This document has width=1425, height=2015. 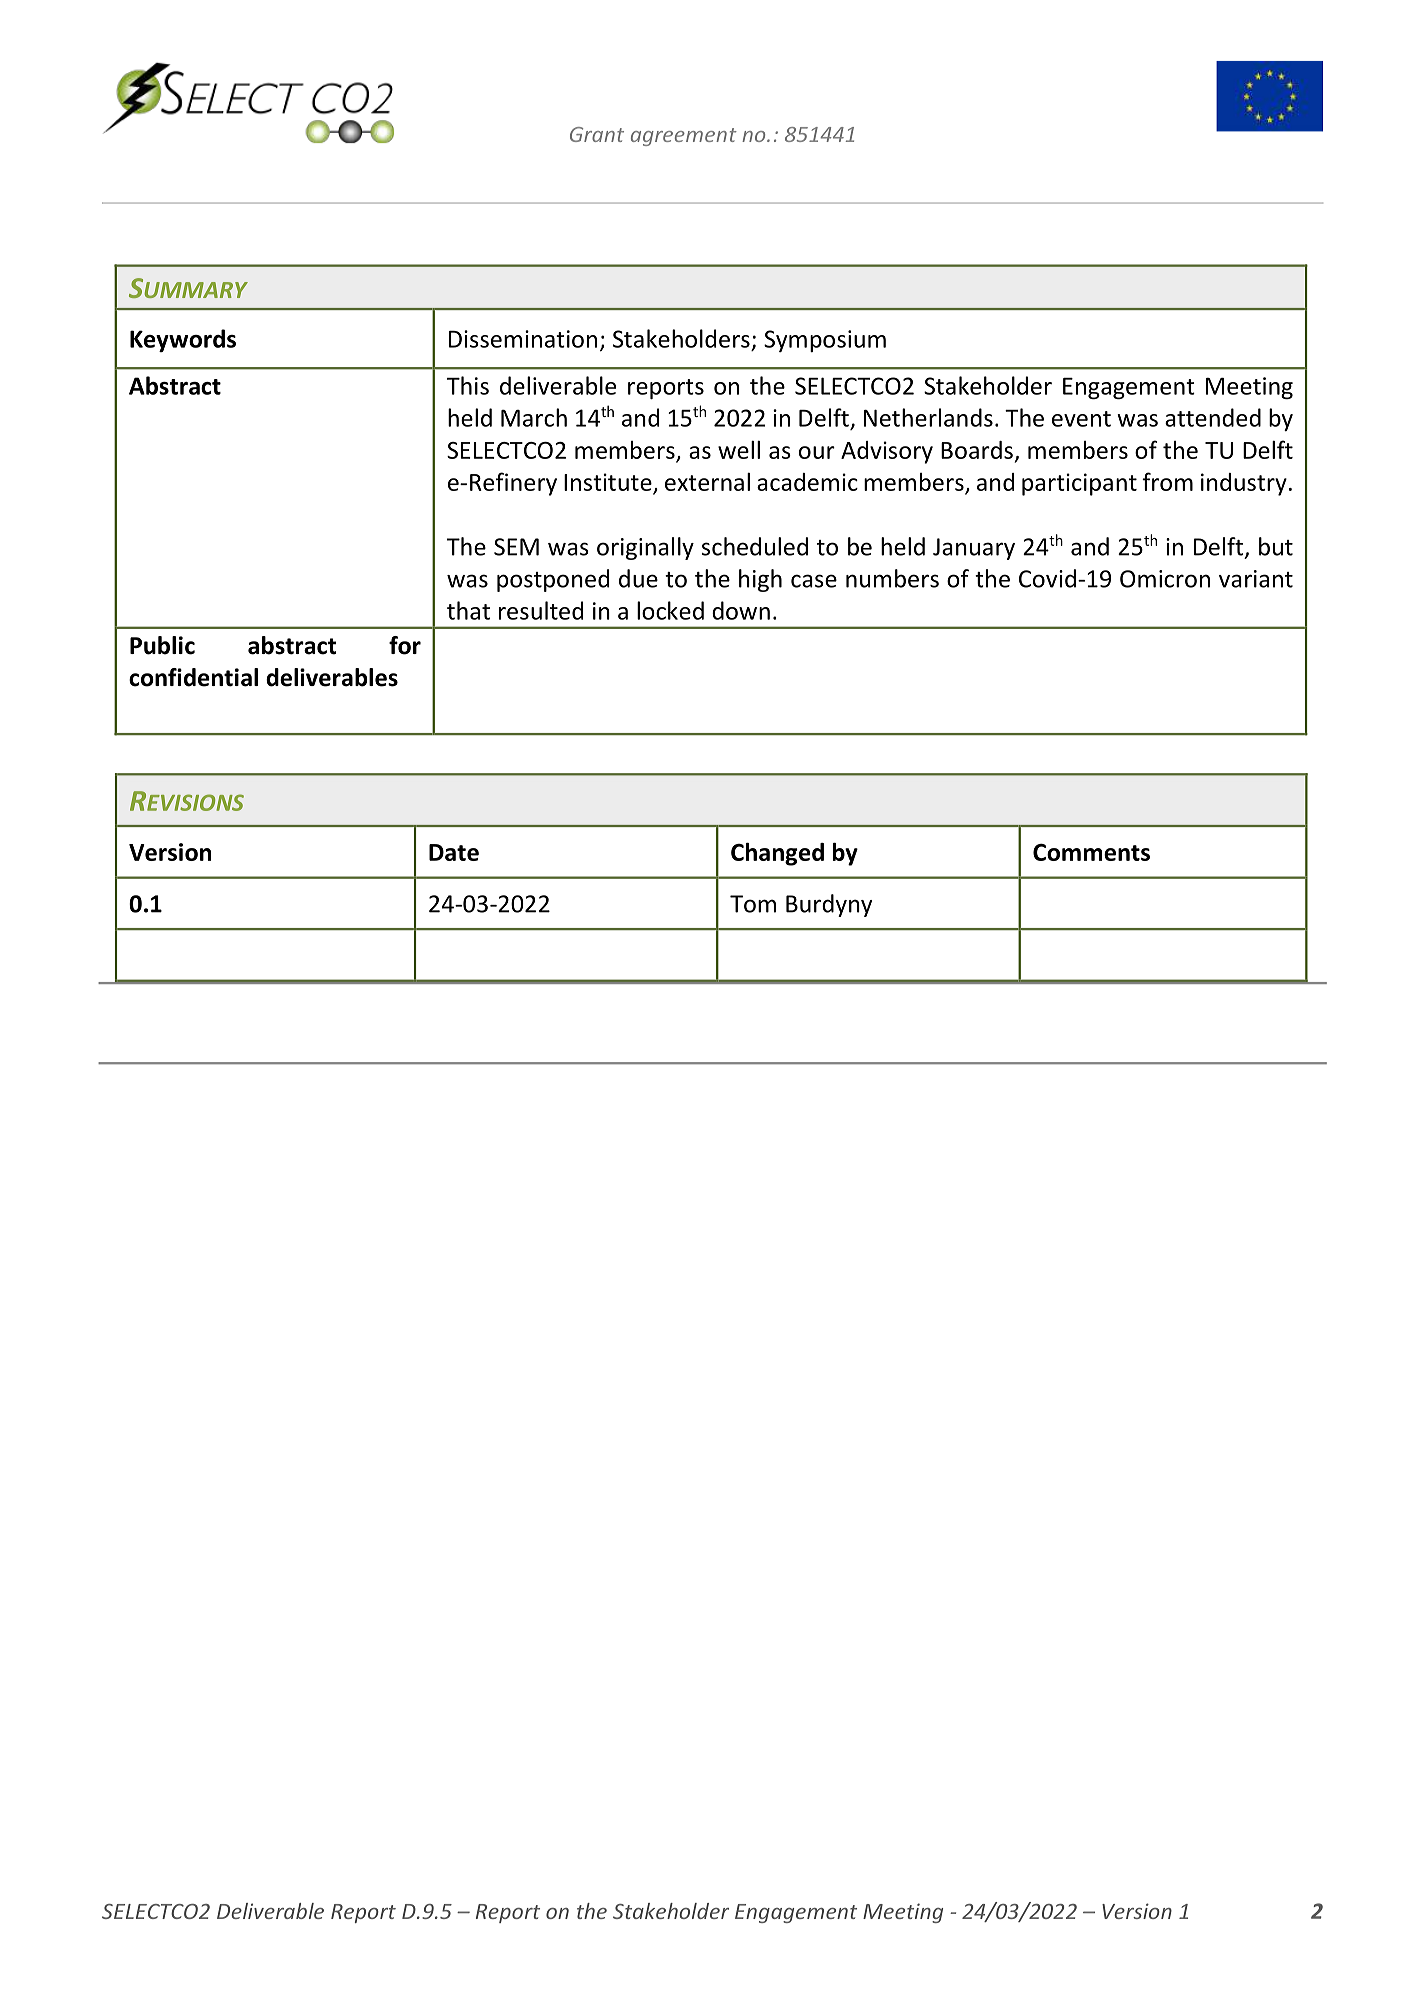 What do you see at coordinates (193, 677) in the document?
I see `confidential` at bounding box center [193, 677].
